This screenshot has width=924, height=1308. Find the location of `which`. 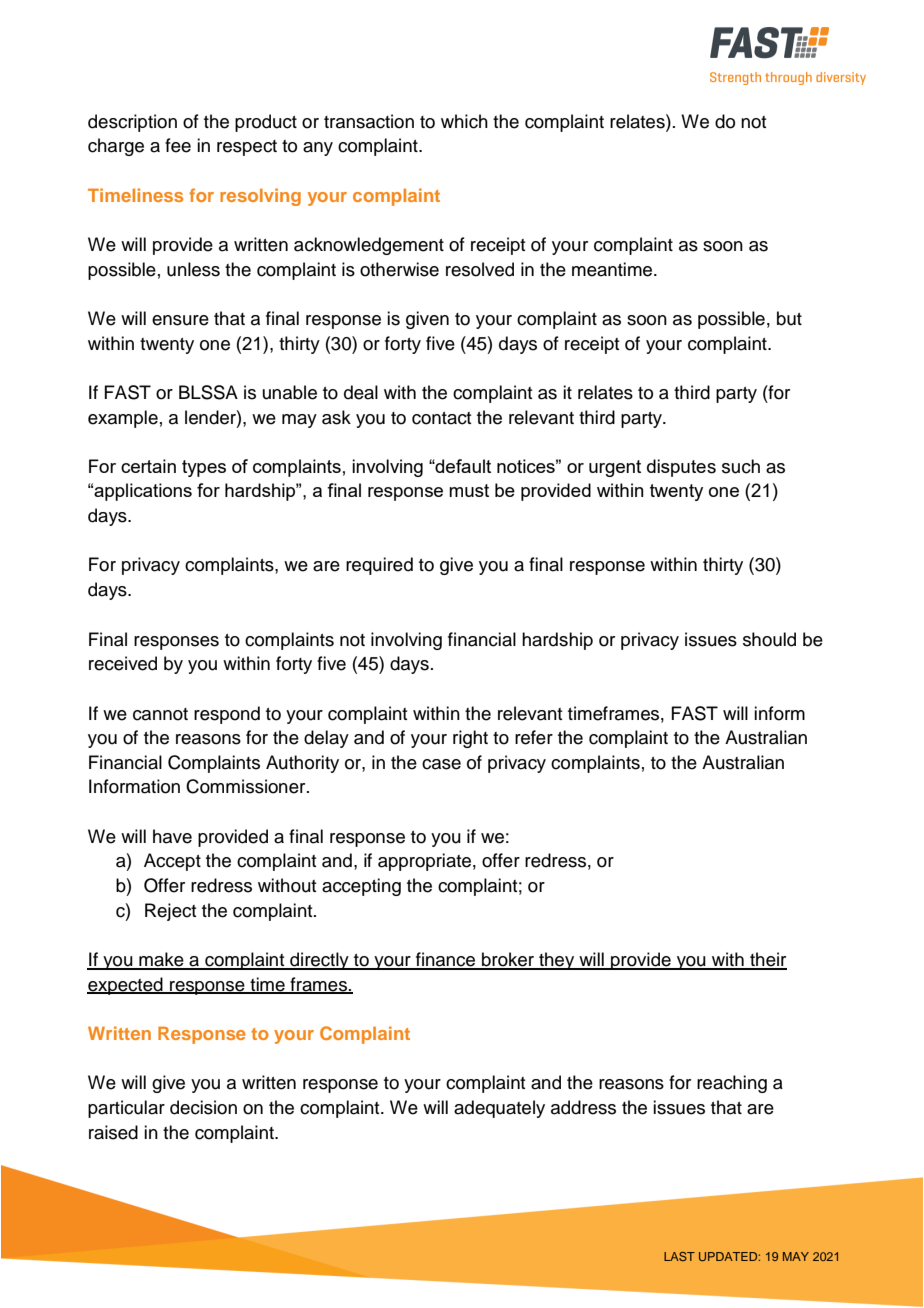

which is located at coordinates (464, 121).
